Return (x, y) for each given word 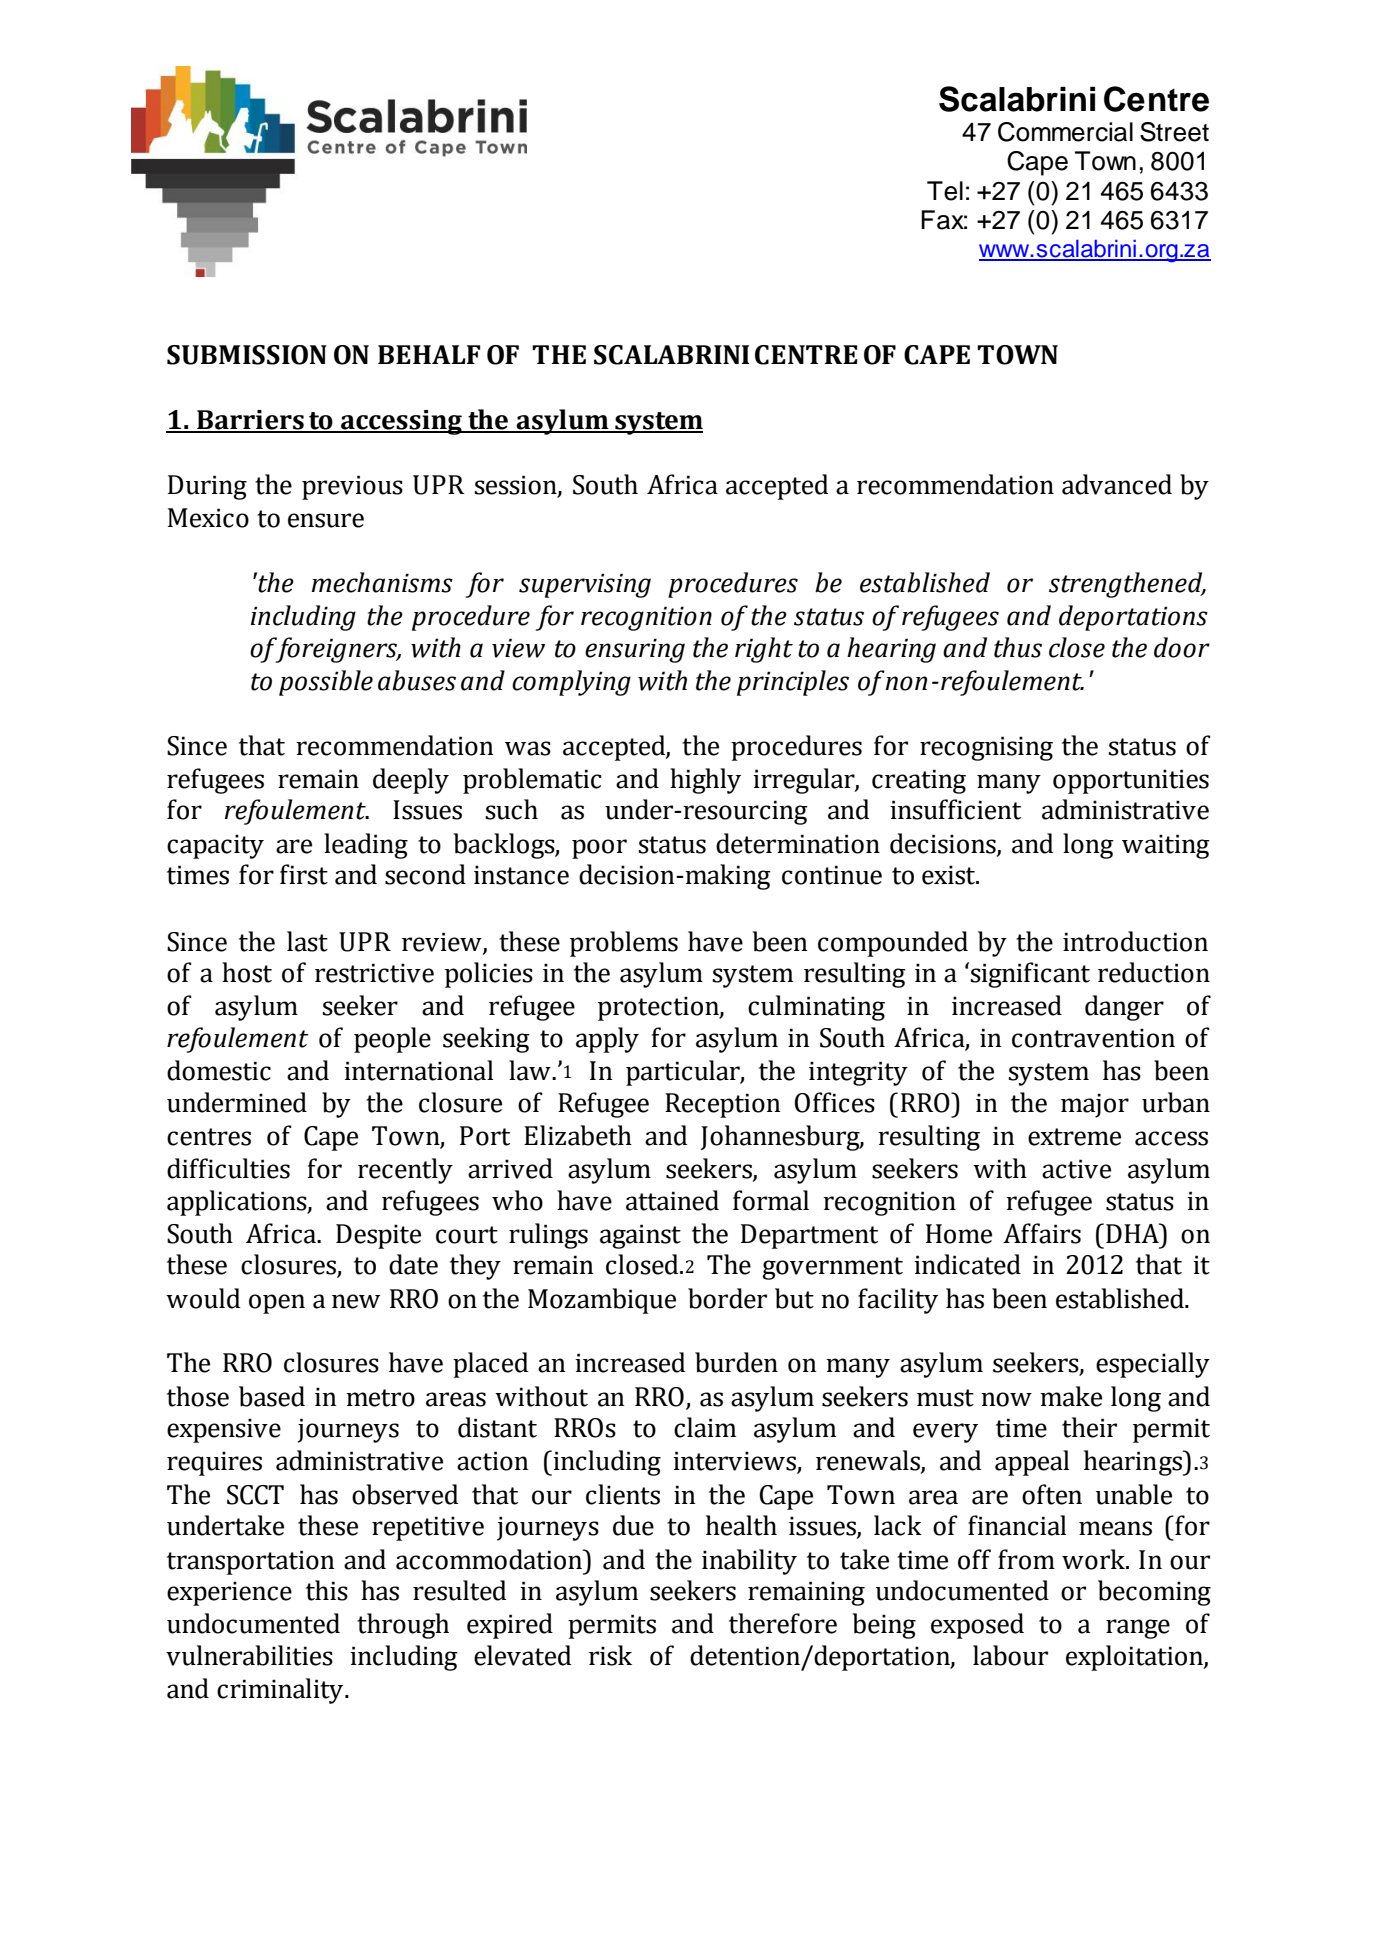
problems (624, 944)
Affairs (1042, 1233)
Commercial (1065, 132)
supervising (585, 585)
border (727, 1298)
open (277, 1304)
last (307, 941)
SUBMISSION (247, 355)
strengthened (1127, 585)
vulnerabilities (249, 1655)
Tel (945, 191)
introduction (1135, 941)
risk (610, 1655)
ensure (326, 520)
